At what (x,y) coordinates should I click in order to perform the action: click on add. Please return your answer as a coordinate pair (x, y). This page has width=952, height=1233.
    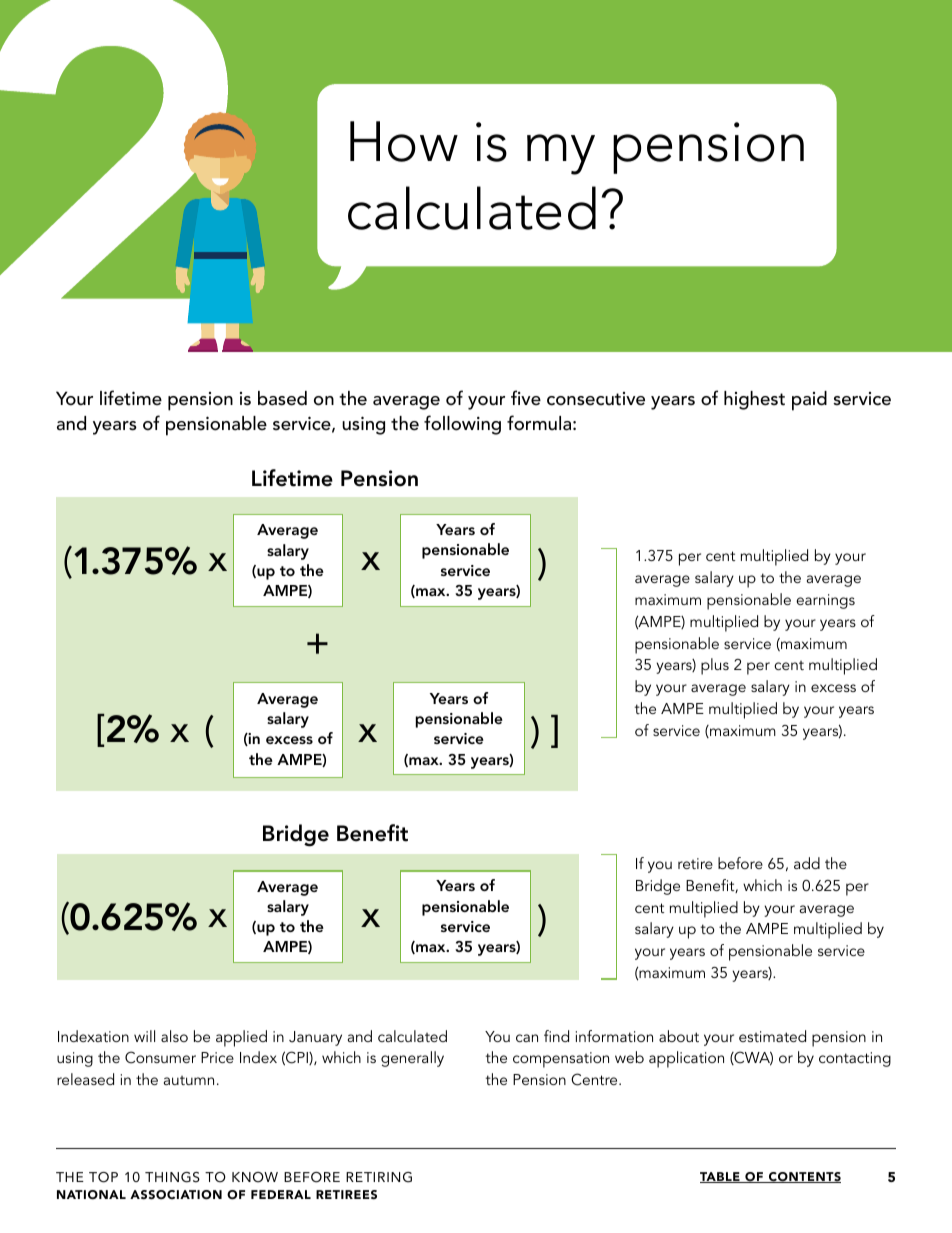
    Looking at the image, I should click on (807, 863).
